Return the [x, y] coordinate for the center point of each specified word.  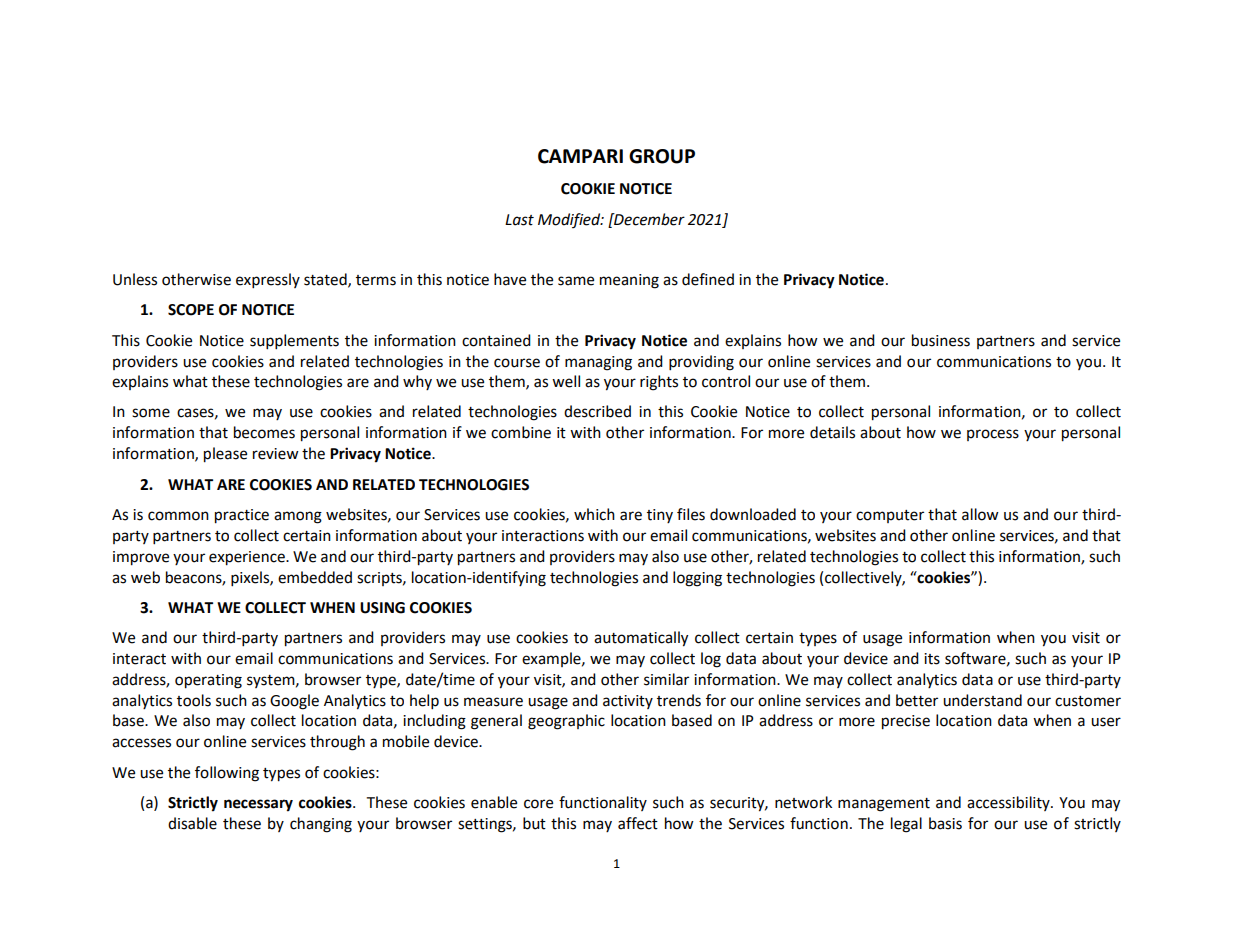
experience [248, 558]
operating [208, 681]
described [597, 411]
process [993, 435]
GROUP [662, 156]
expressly [268, 281]
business [941, 340]
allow [980, 514]
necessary [258, 805]
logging [697, 579]
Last [519, 220]
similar [666, 679]
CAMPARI [580, 156]
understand [982, 700]
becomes [264, 432]
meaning [629, 281]
